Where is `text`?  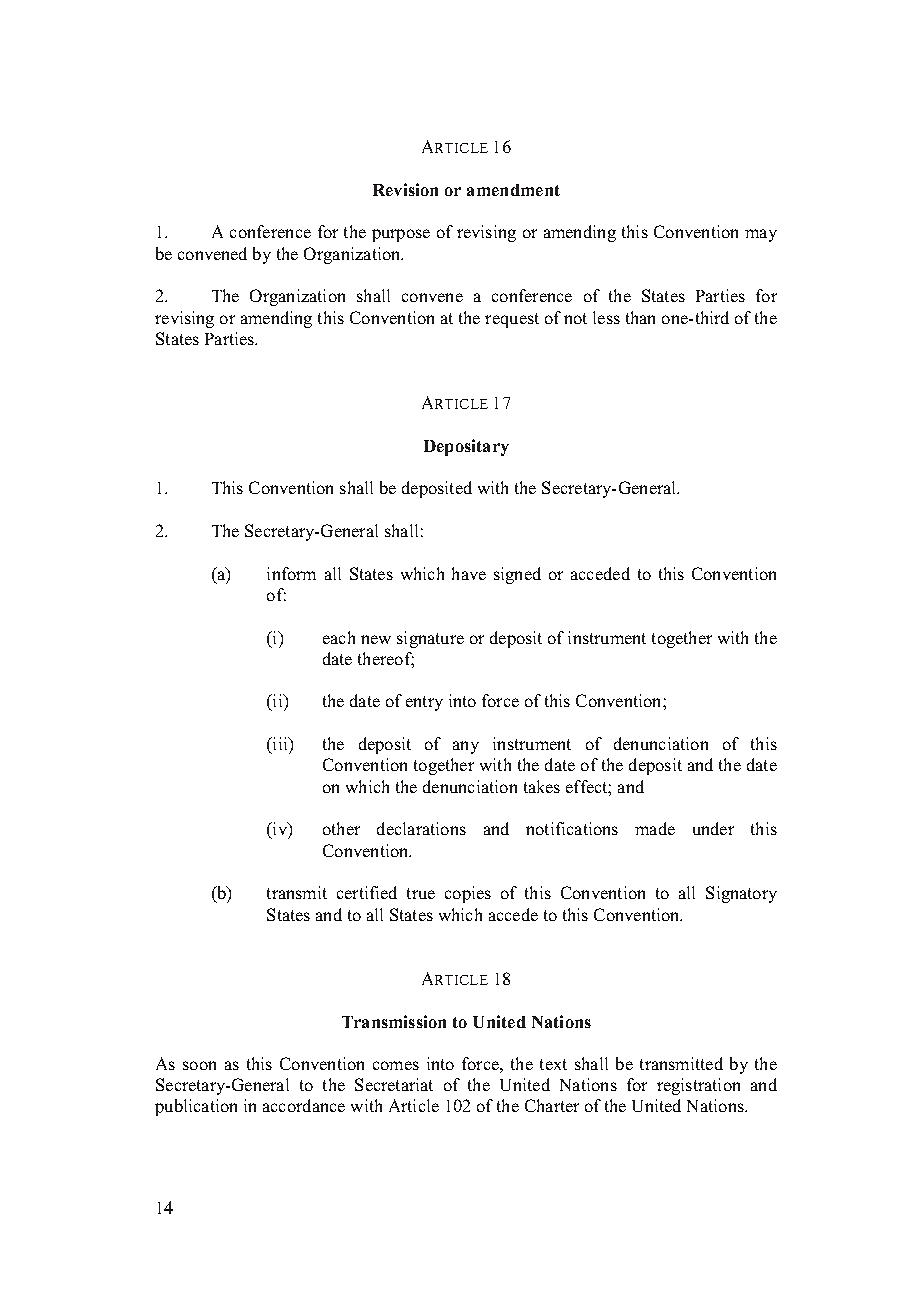
text is located at coordinates (553, 1064).
